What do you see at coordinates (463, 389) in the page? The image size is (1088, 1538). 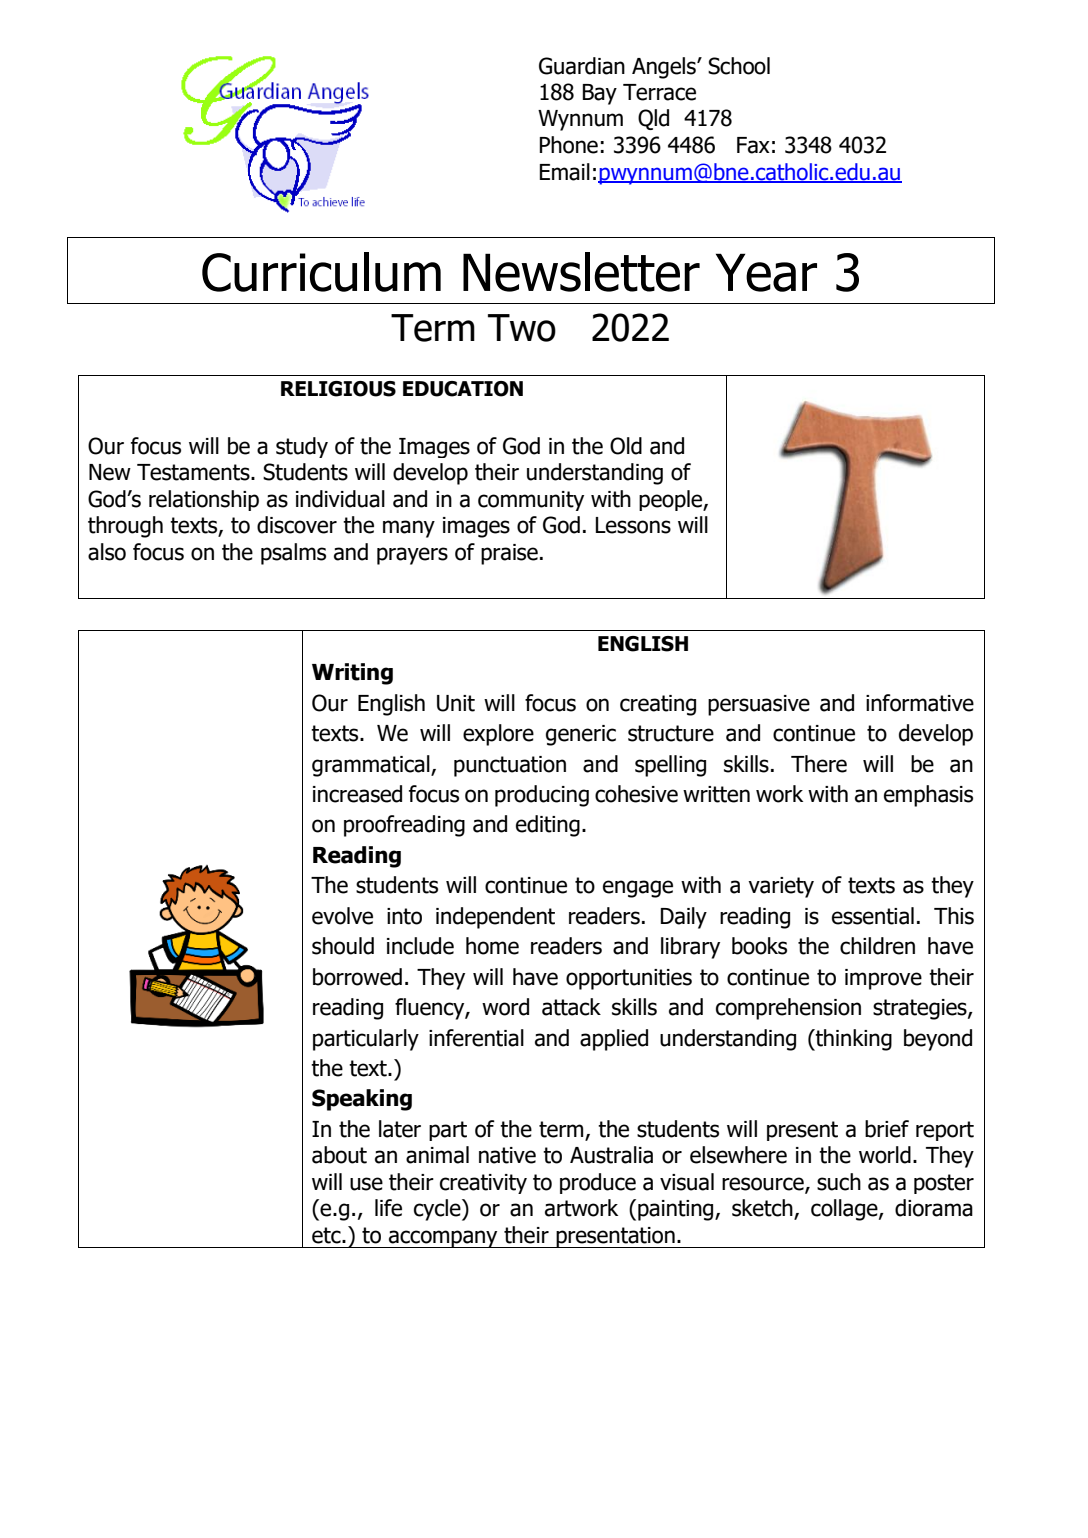 I see `EDUCATION` at bounding box center [463, 389].
